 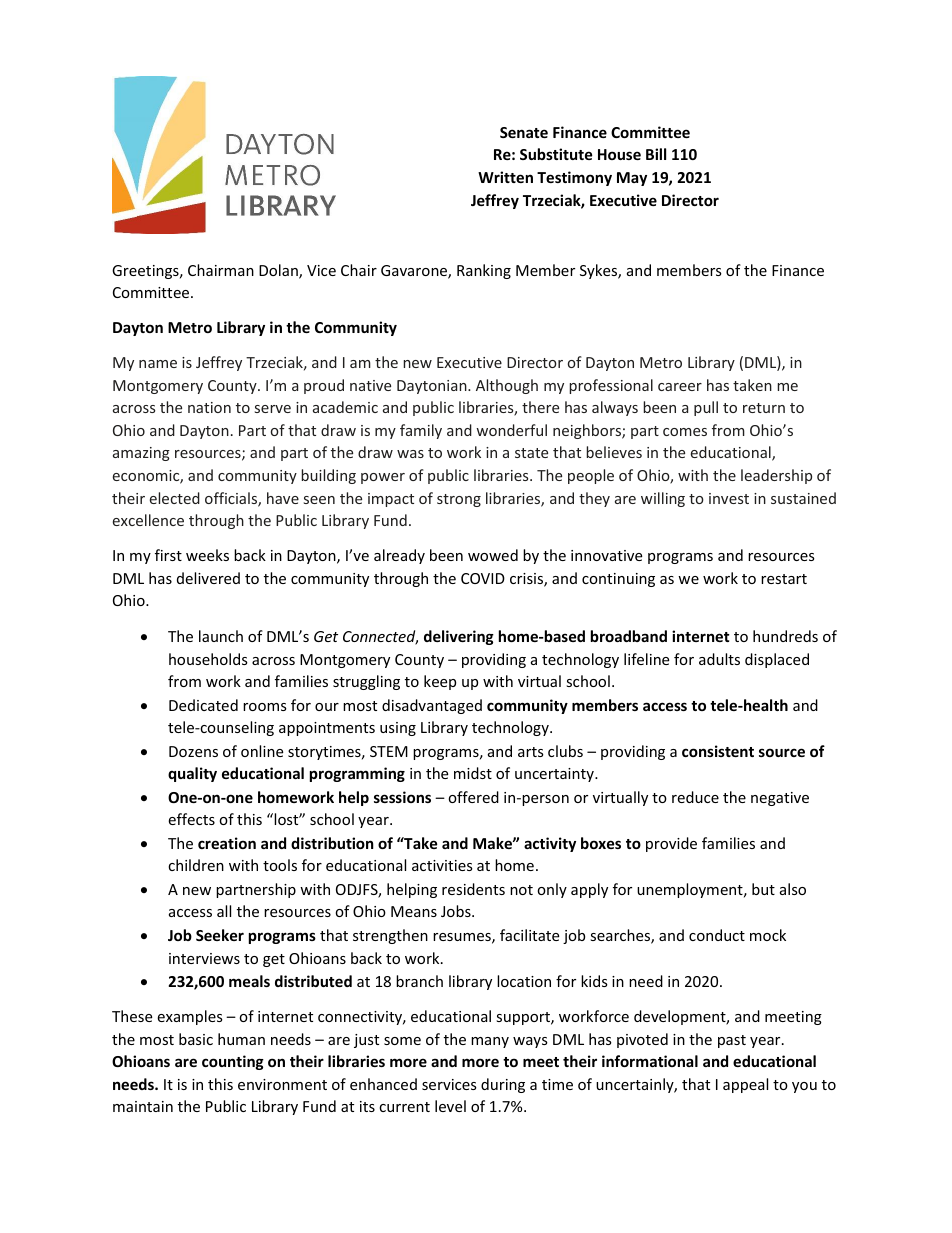 I want to click on appeal, so click(x=745, y=1085).
